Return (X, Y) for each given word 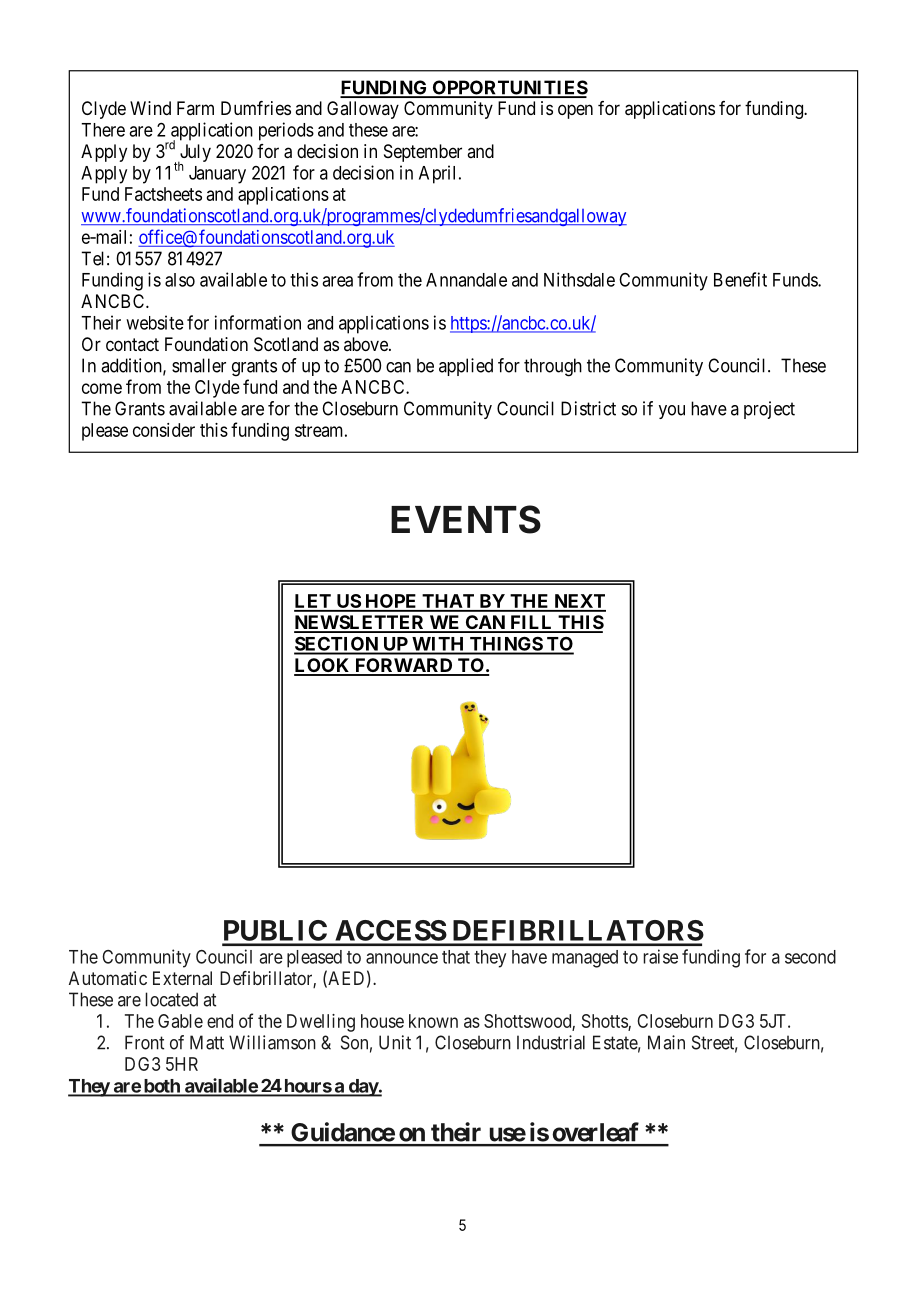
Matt (207, 1042)
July (194, 154)
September (423, 153)
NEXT (579, 602)
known (433, 1021)
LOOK (323, 666)
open (575, 111)
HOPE (391, 602)
